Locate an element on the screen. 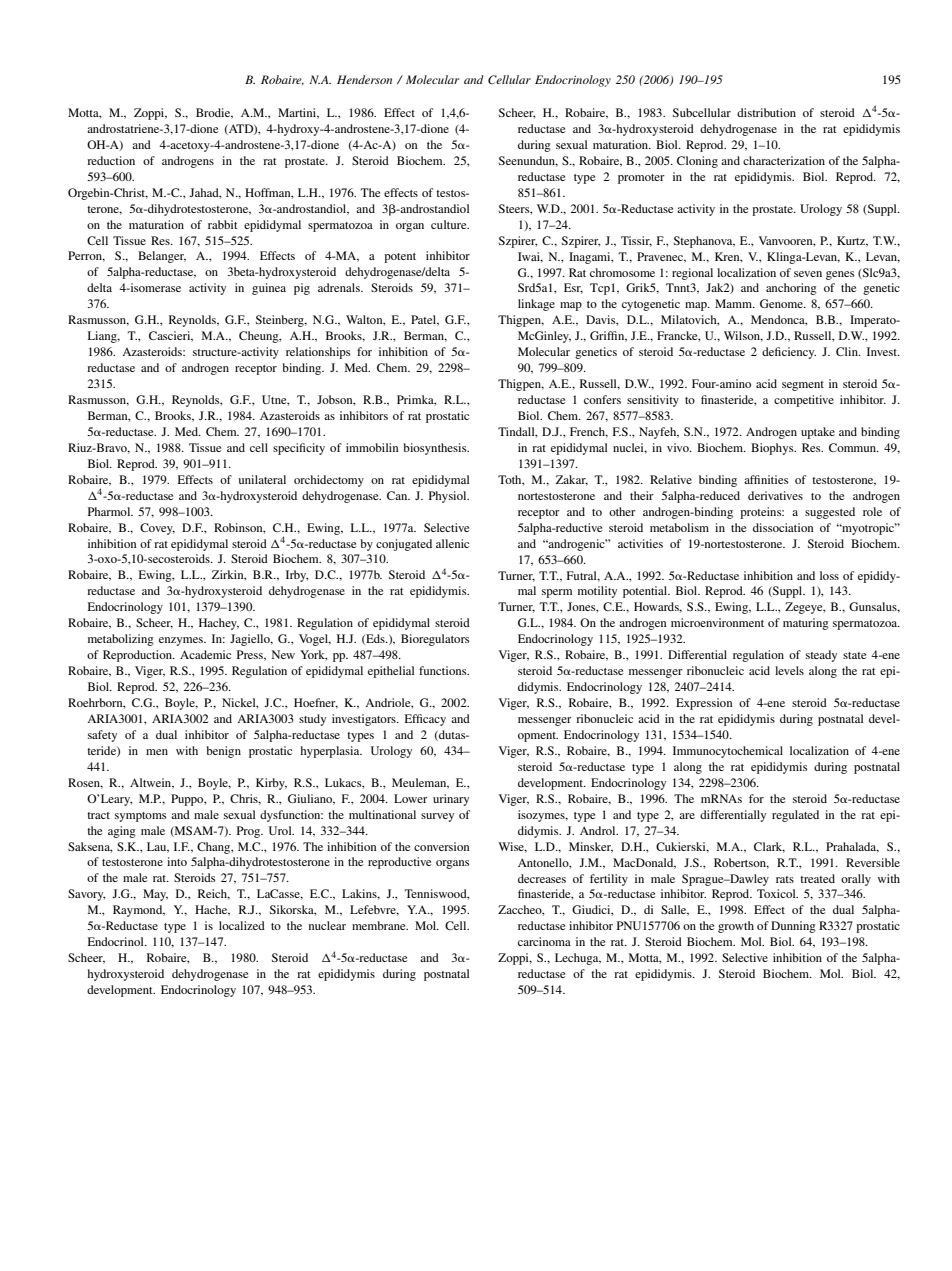 This screenshot has width=952, height=1271. carcinoma is located at coordinates (544, 941).
